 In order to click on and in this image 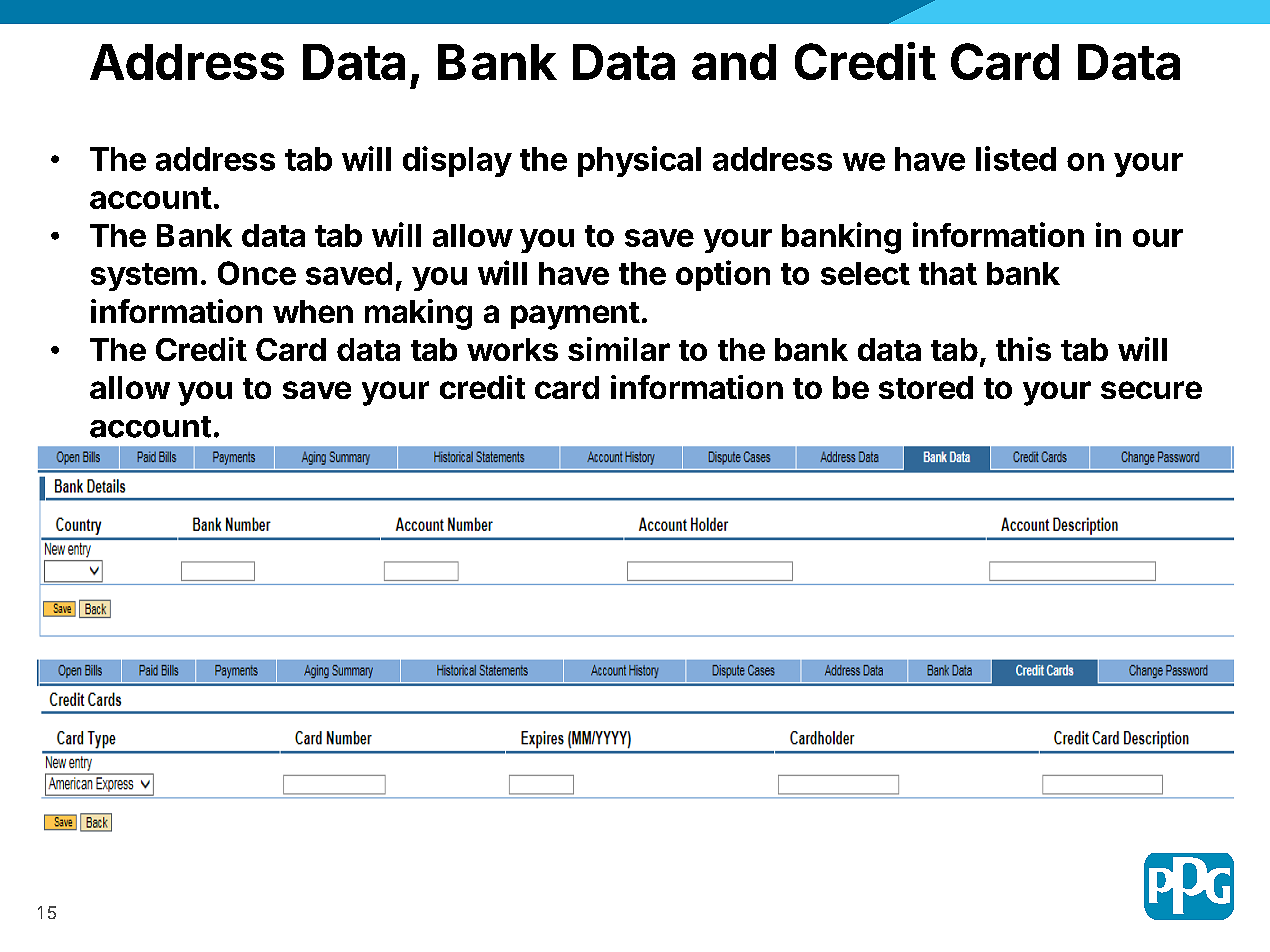, I will do `click(734, 62)`.
